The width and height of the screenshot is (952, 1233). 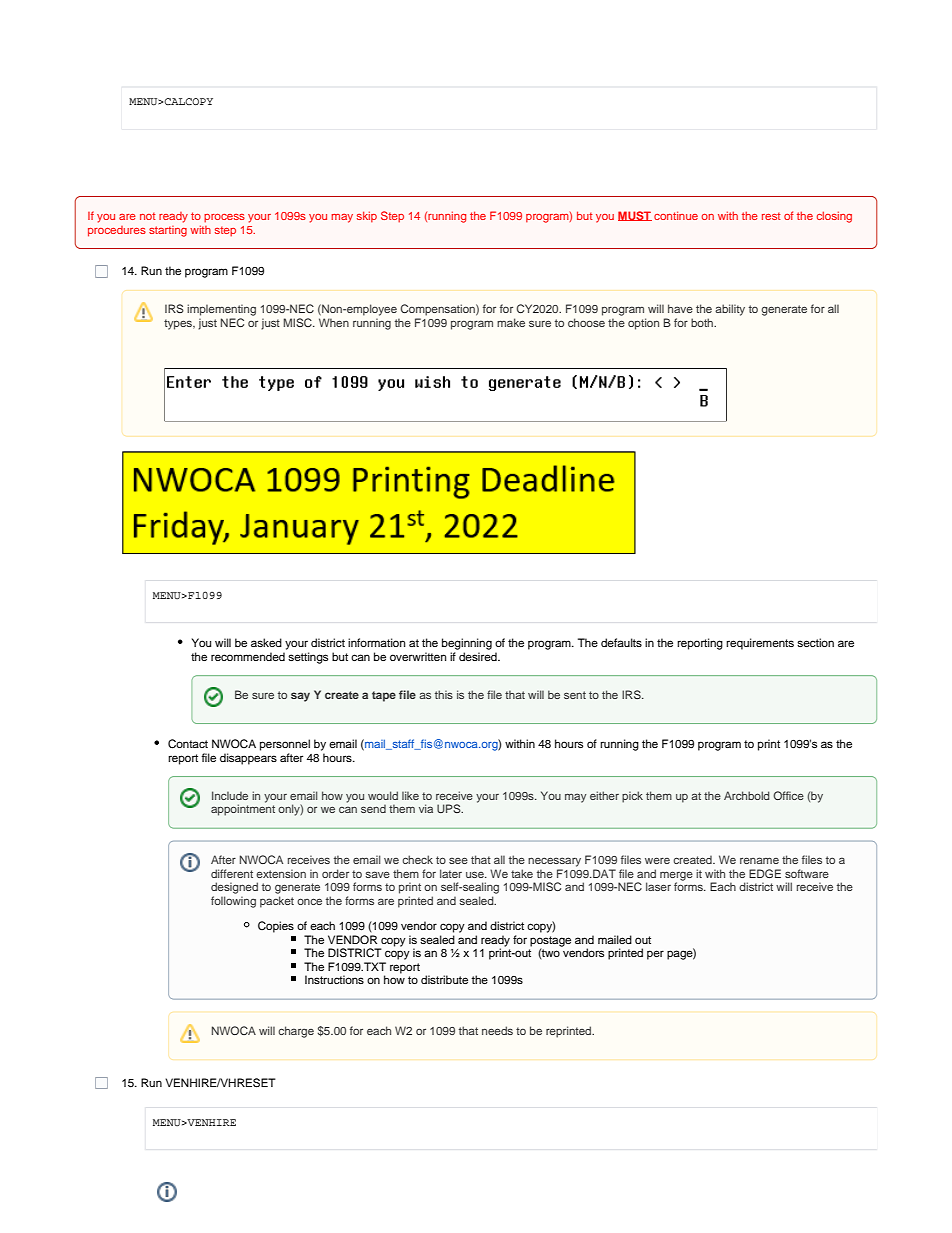 I want to click on starting, so click(x=168, y=231).
